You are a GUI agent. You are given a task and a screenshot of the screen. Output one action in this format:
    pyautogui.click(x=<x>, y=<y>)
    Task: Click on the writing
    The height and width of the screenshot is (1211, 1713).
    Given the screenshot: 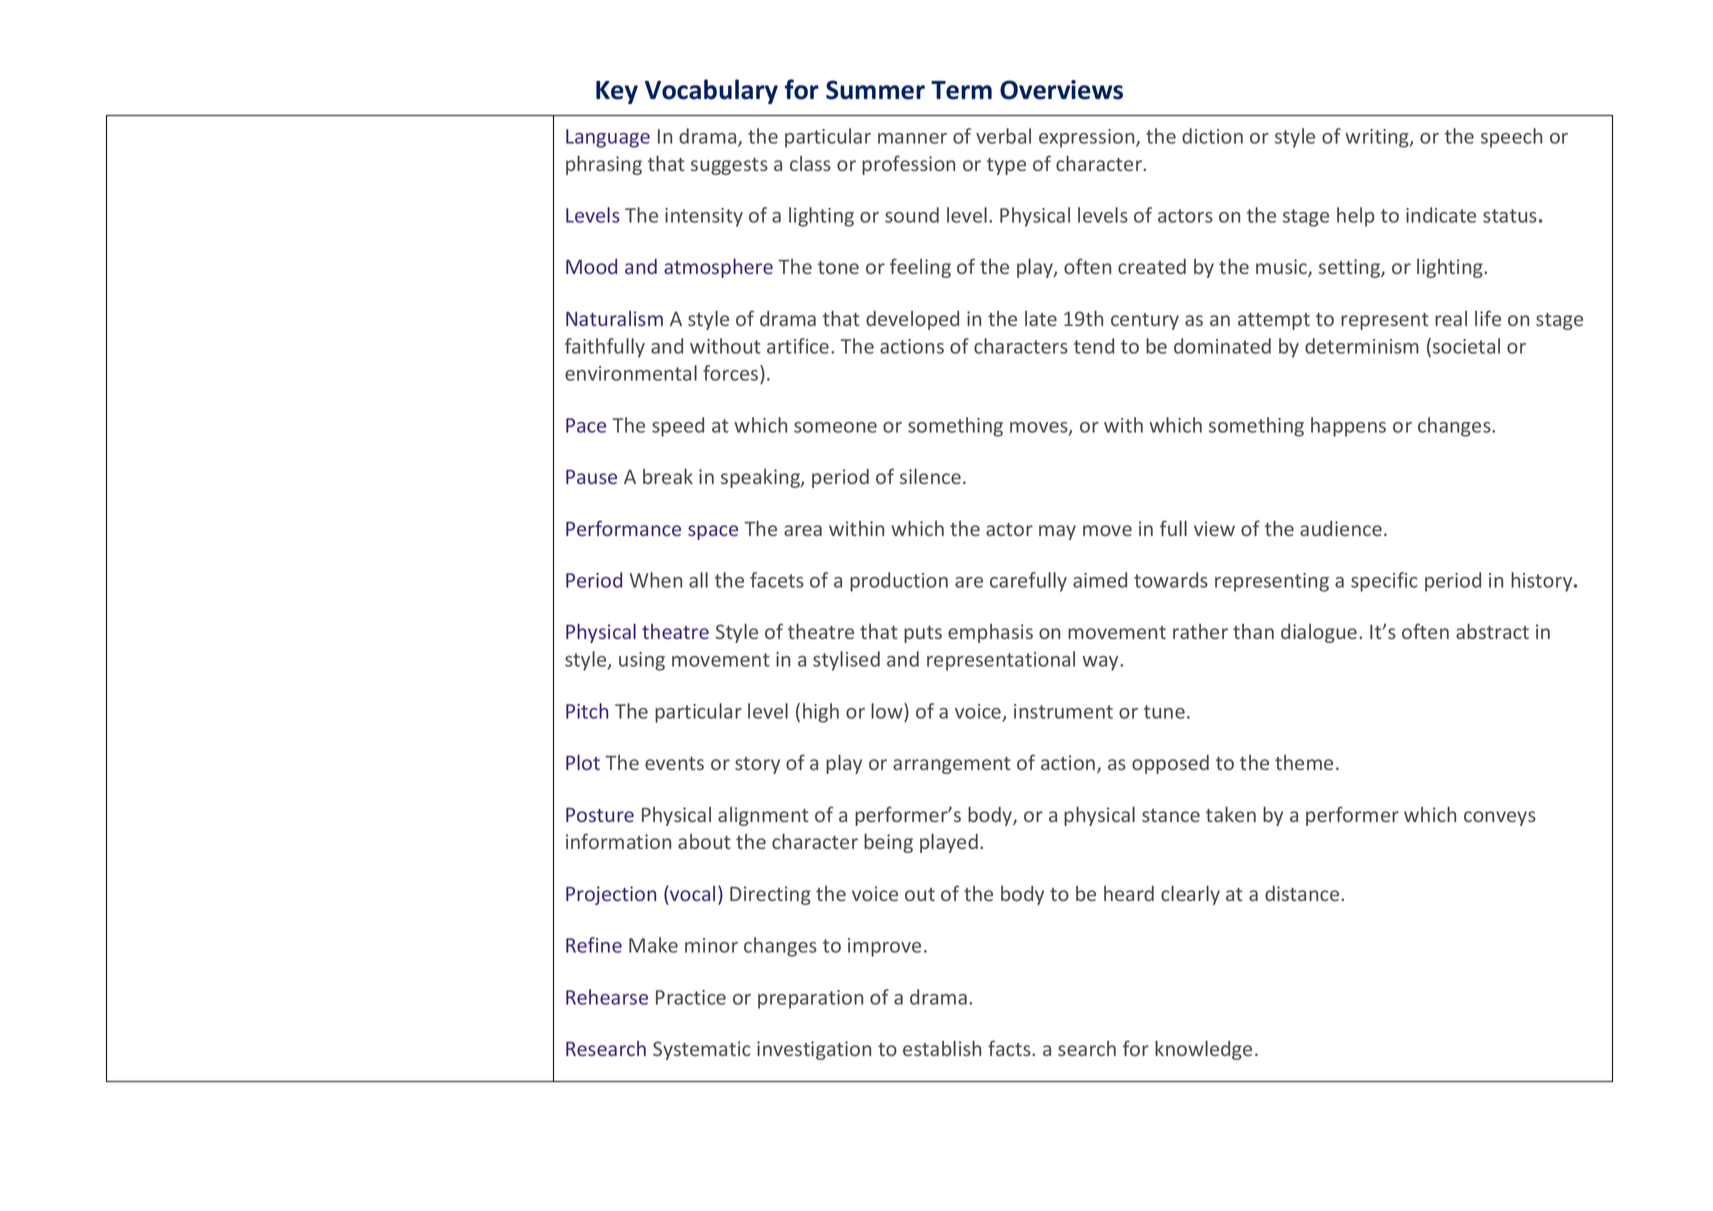 What is the action you would take?
    pyautogui.click(x=1378, y=138)
